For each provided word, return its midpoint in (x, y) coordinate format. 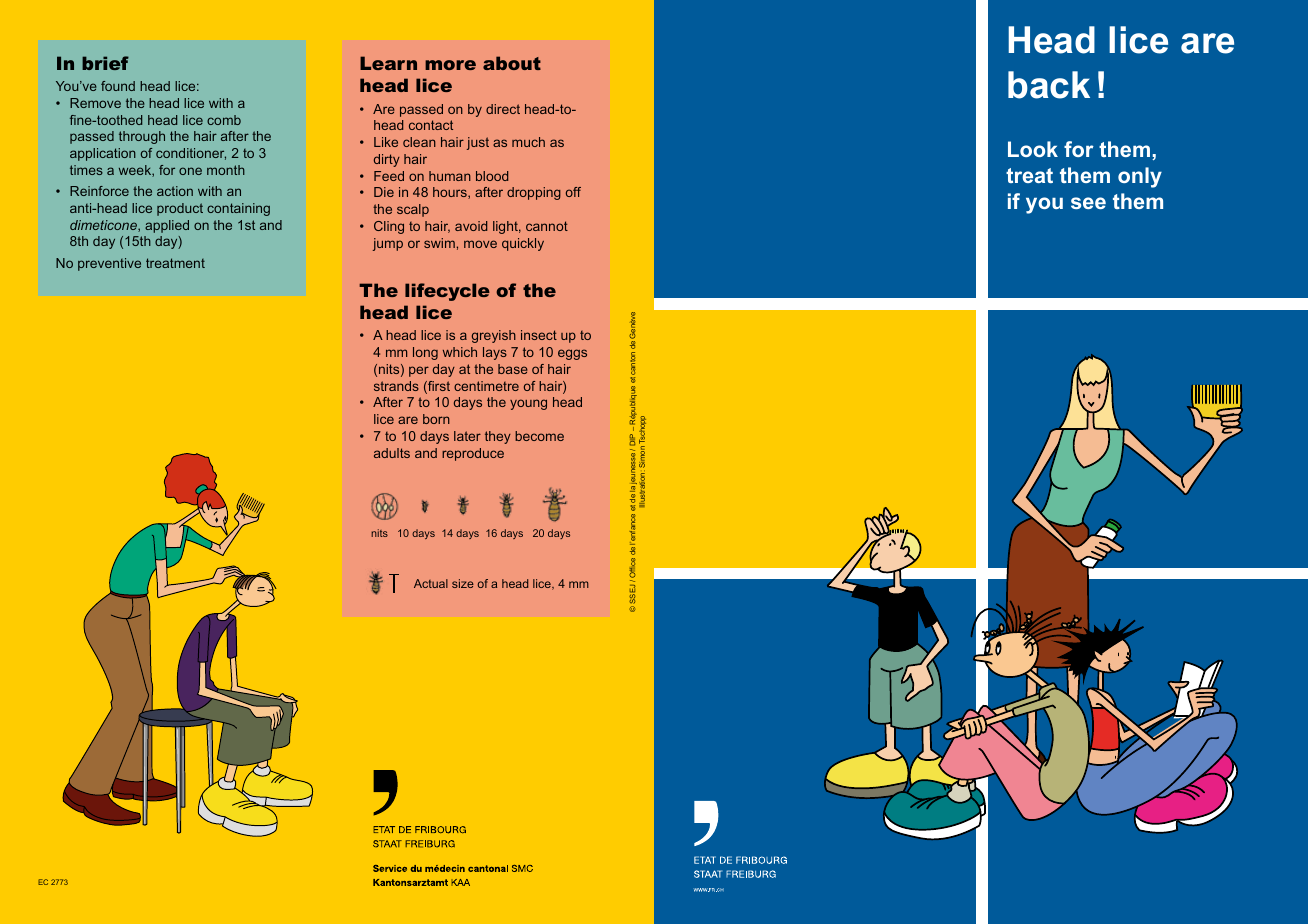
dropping (534, 193)
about (512, 63)
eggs (572, 354)
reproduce (473, 454)
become (539, 436)
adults (392, 453)
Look (1033, 149)
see (1088, 203)
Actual (431, 583)
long (425, 353)
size (463, 583)
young (528, 404)
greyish (494, 336)
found (118, 86)
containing (238, 209)
